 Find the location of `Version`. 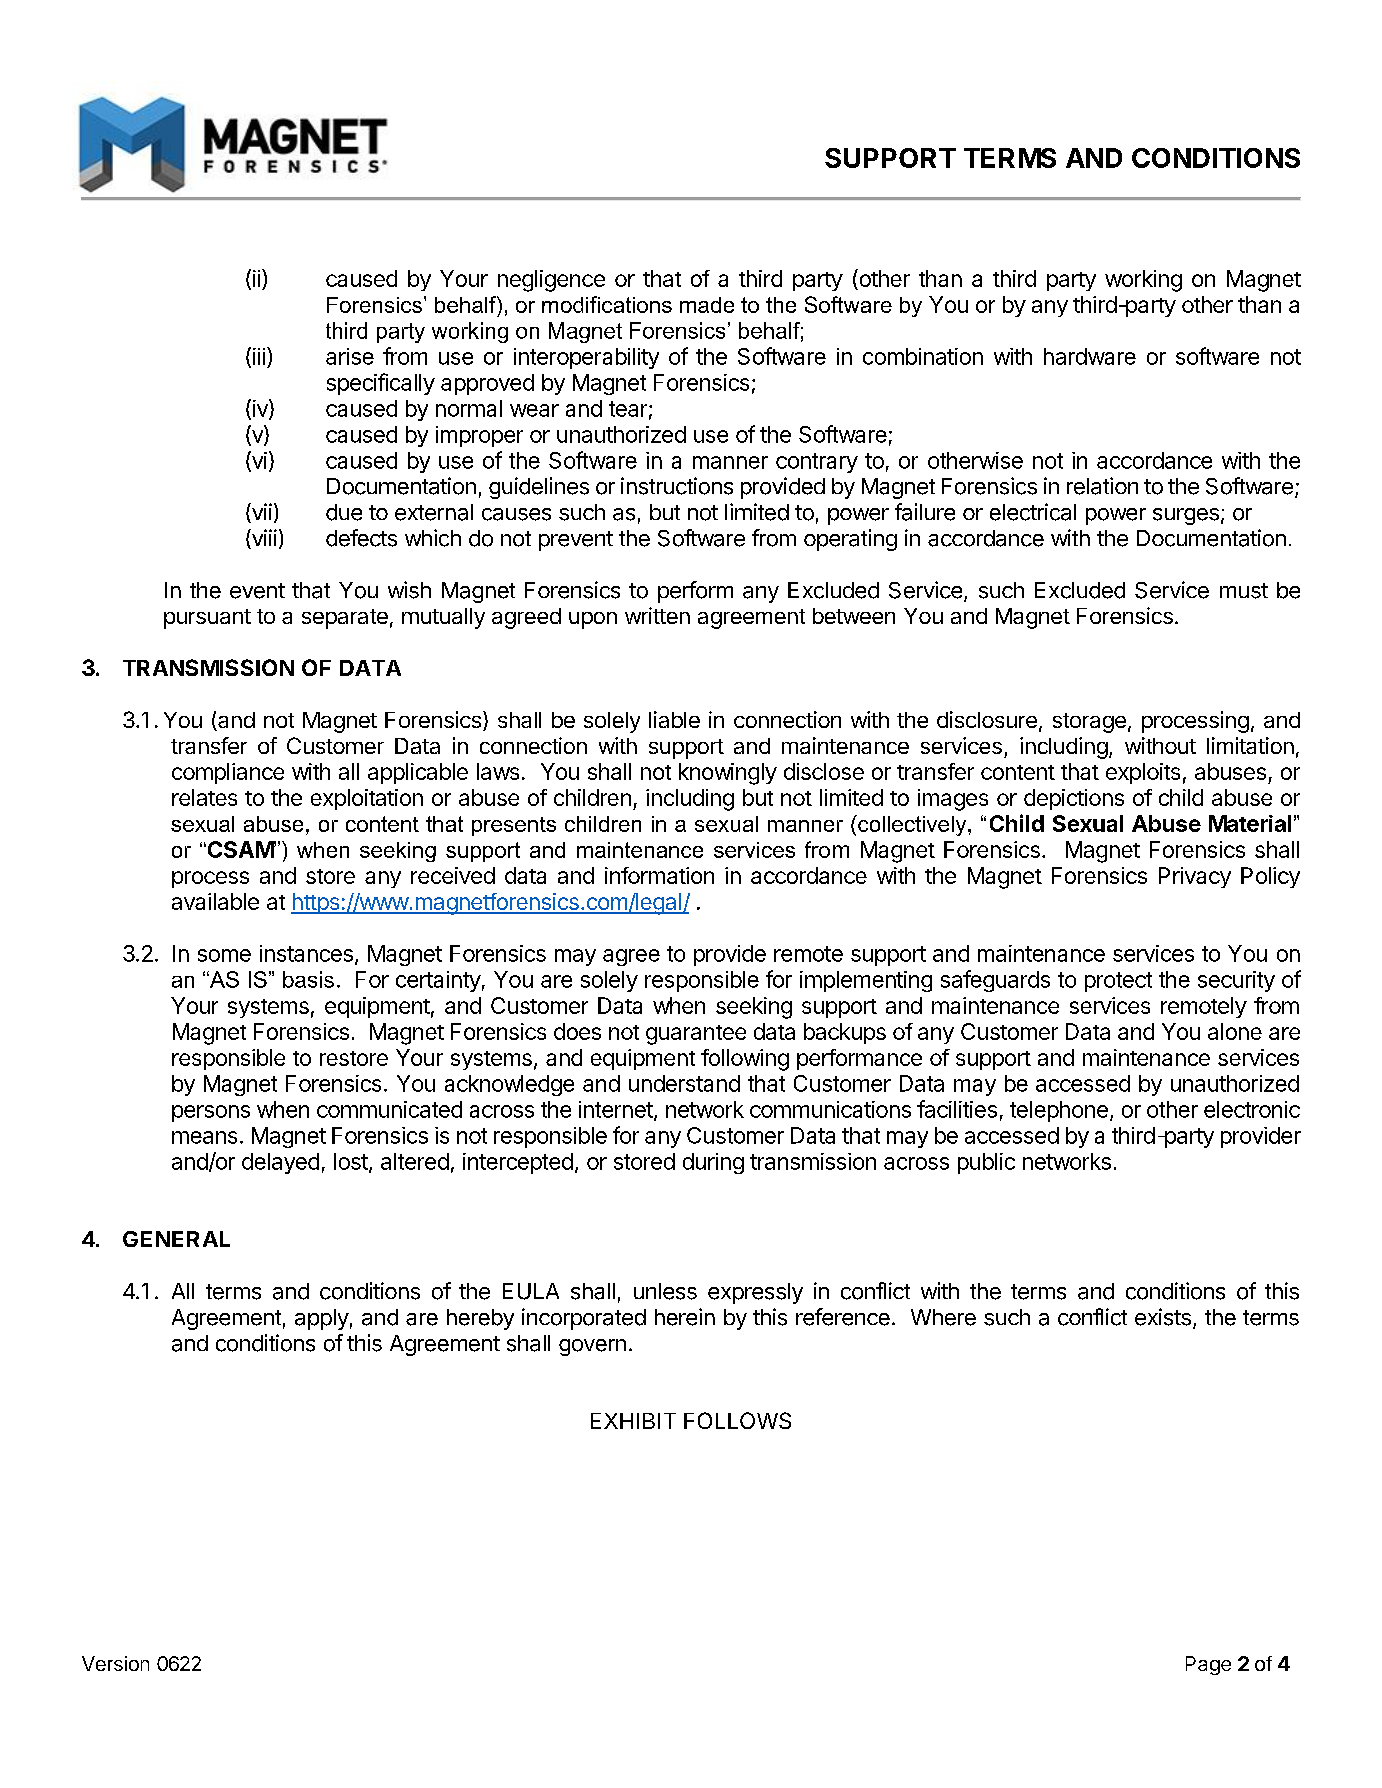

Version is located at coordinates (115, 1663).
